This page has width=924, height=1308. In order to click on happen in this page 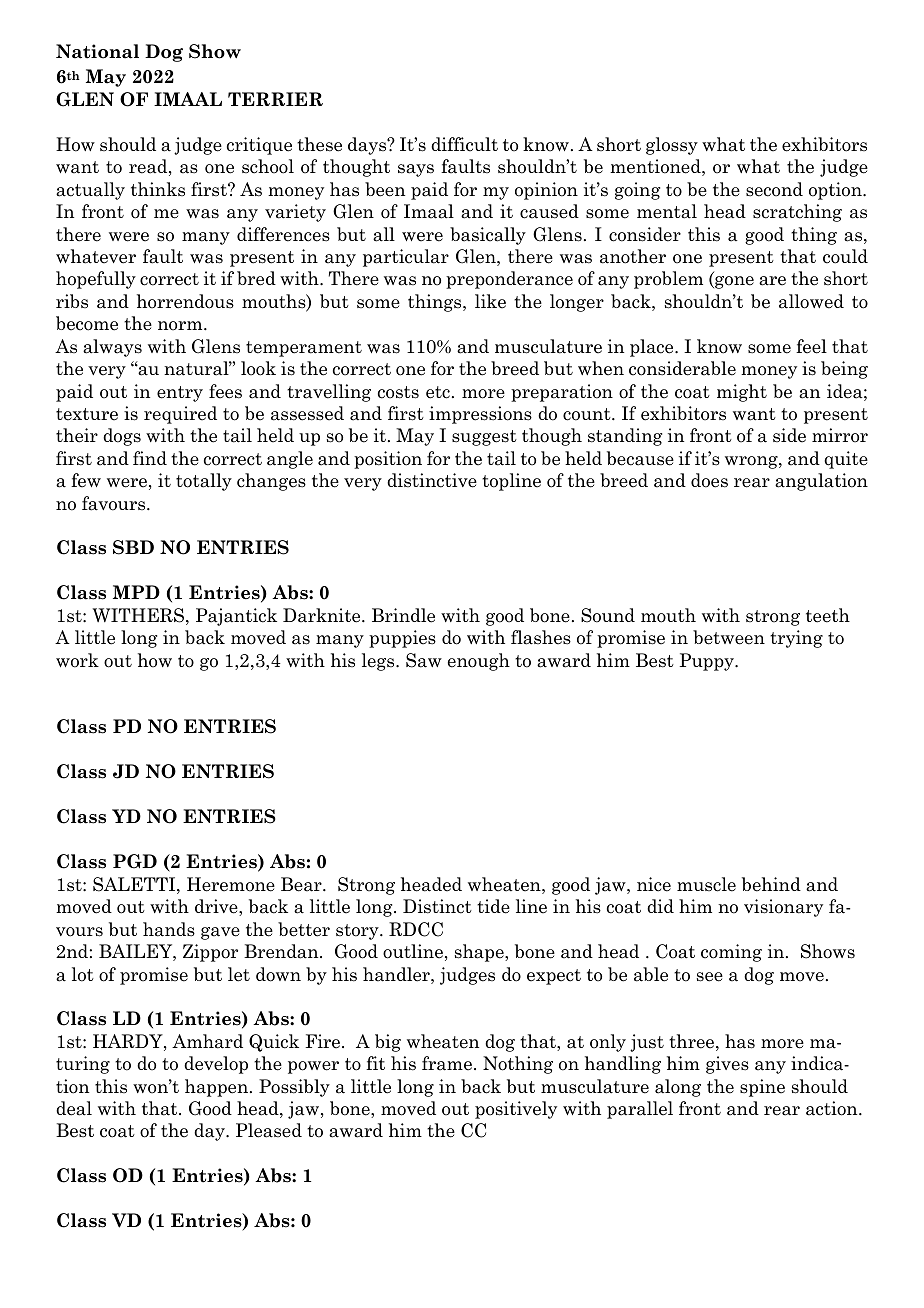, I will do `click(218, 1088)`.
